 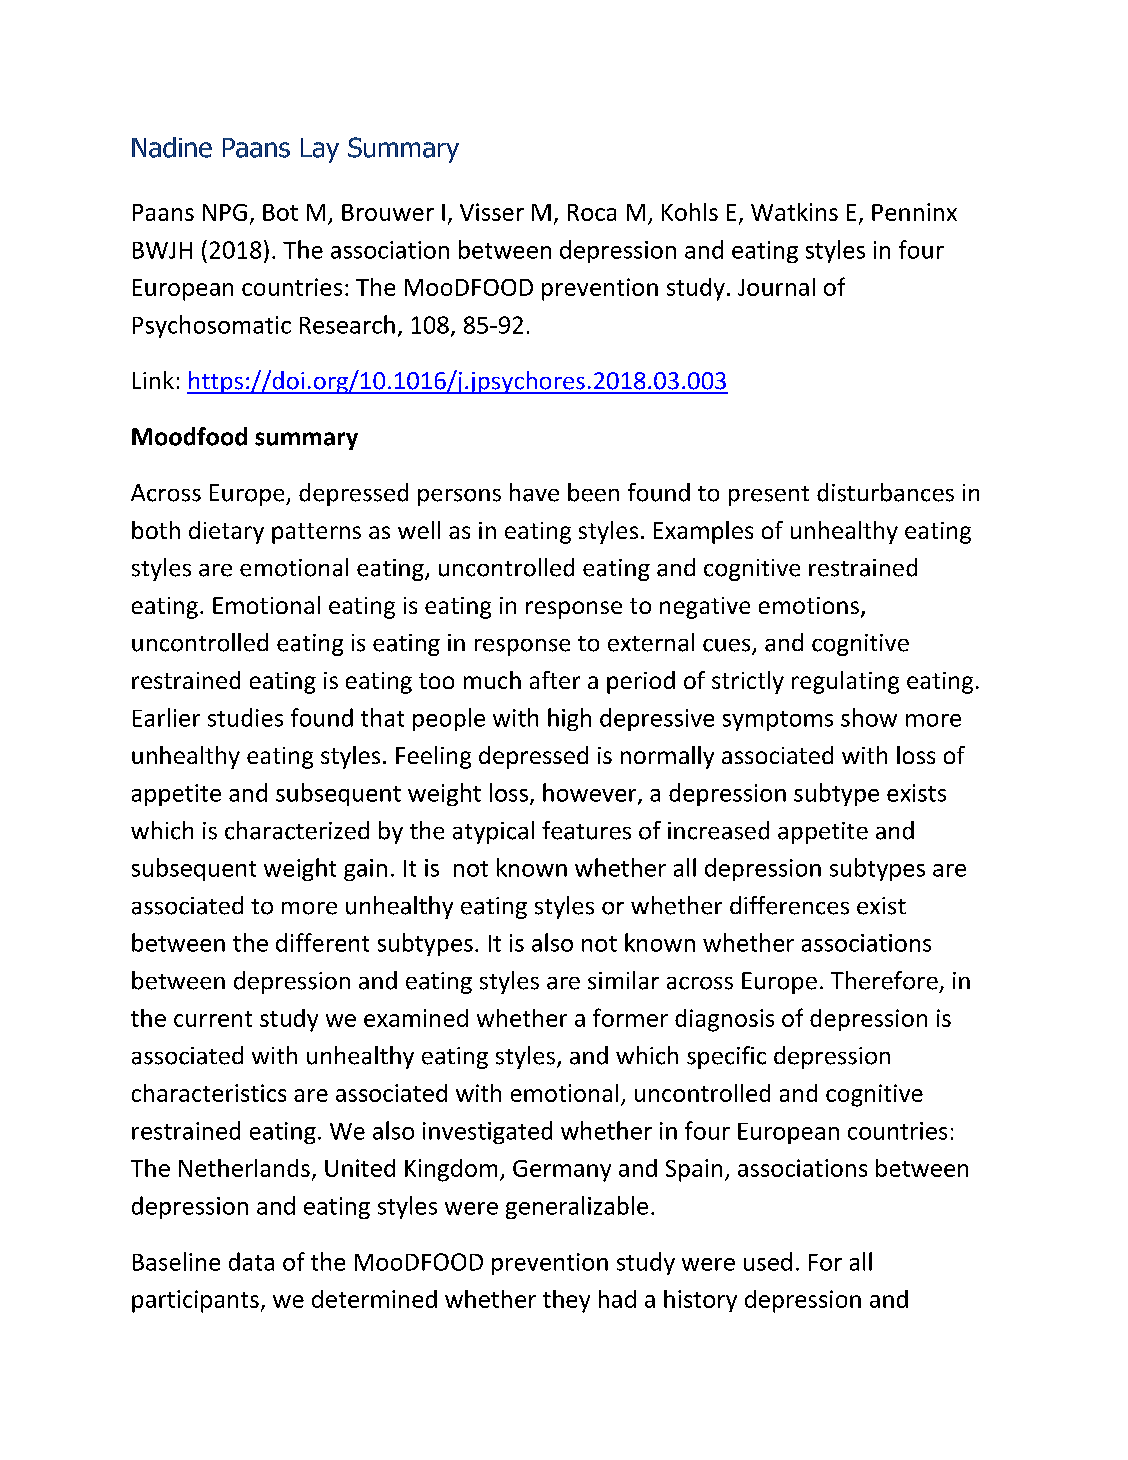 What do you see at coordinates (251, 1261) in the screenshot?
I see `data` at bounding box center [251, 1261].
